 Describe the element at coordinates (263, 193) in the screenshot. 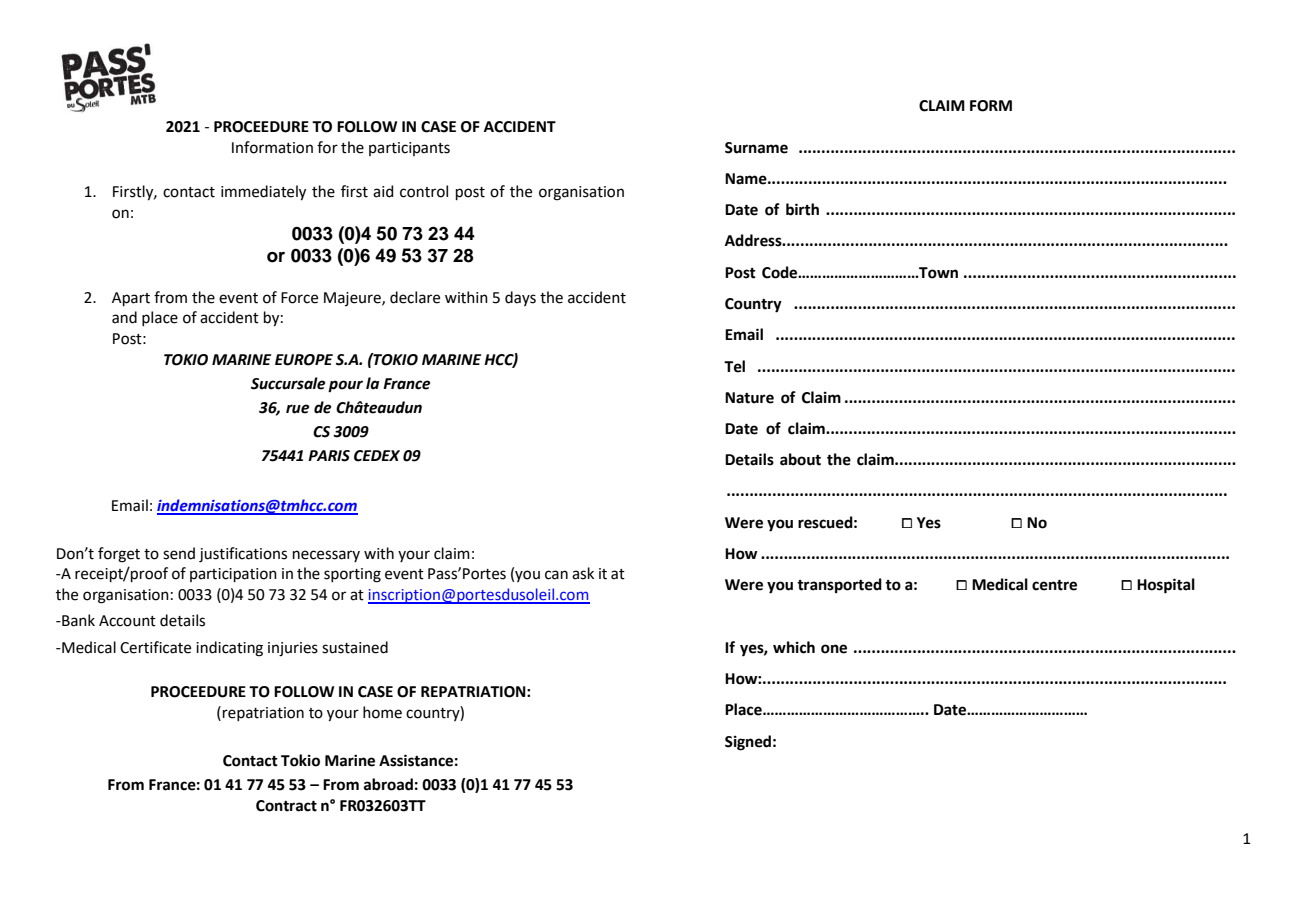

I see `immediately` at that location.
